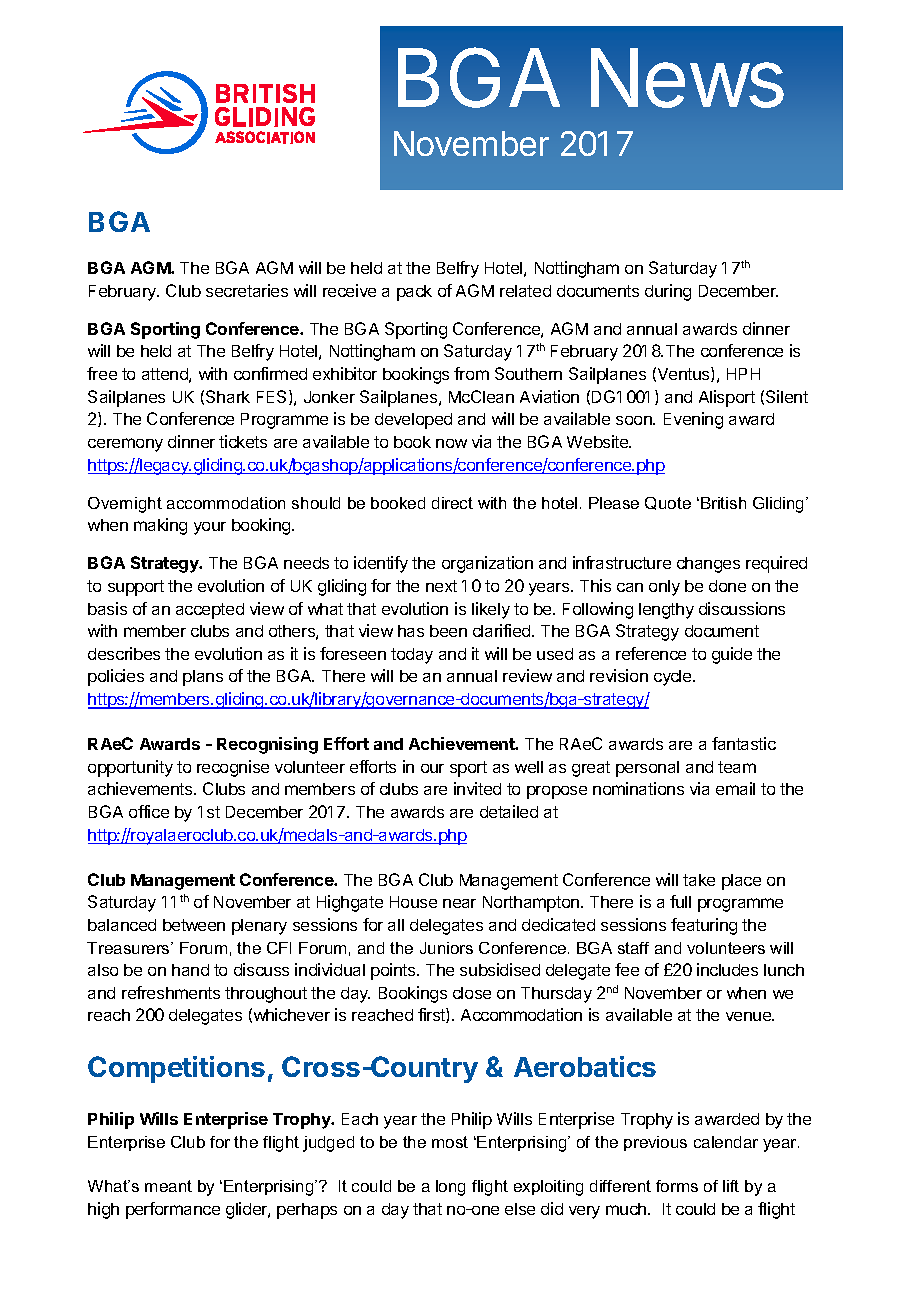 Image resolution: width=924 pixels, height=1308 pixels. I want to click on British, so click(723, 503).
